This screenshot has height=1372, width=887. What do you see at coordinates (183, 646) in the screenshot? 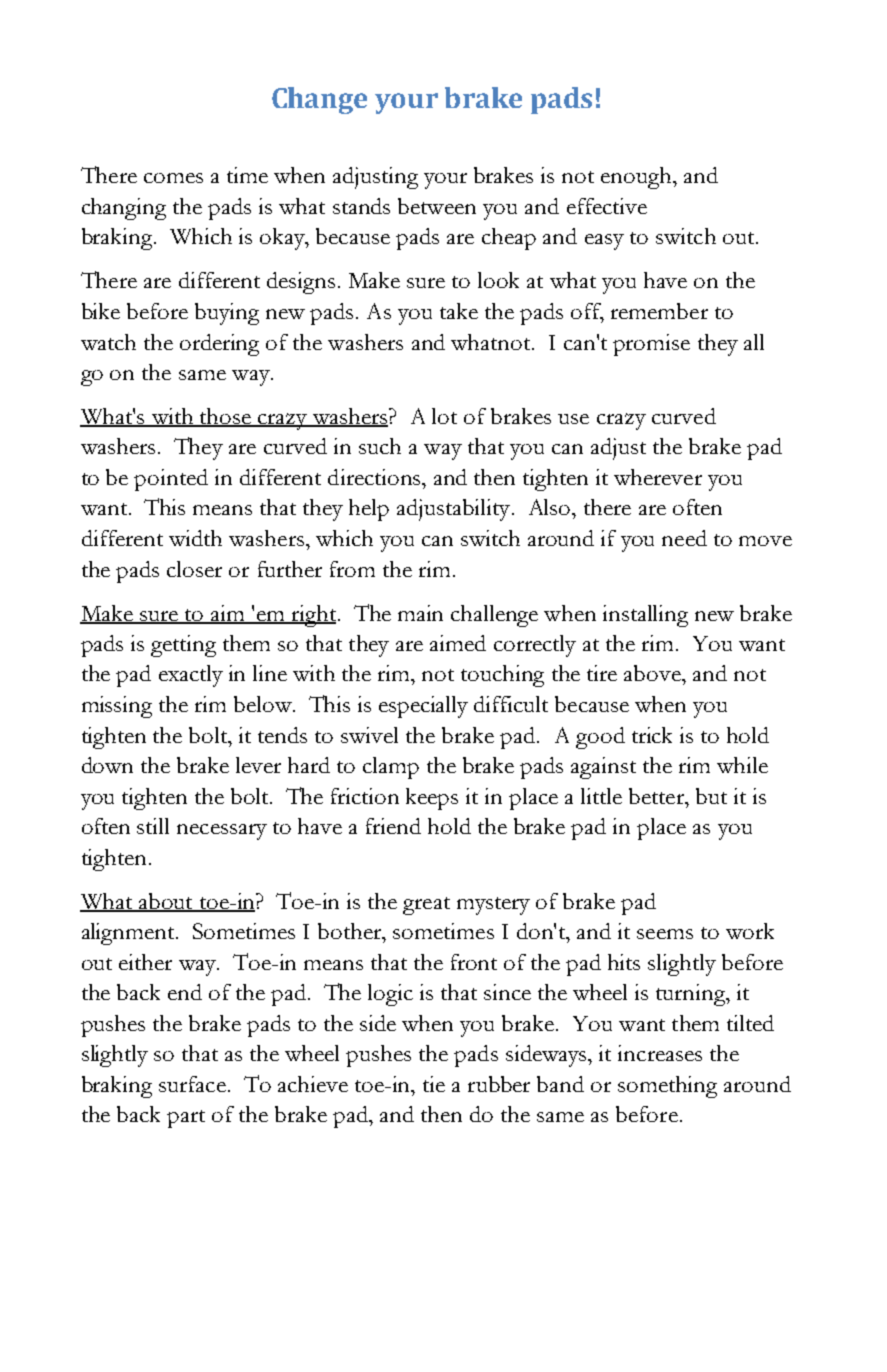
I see `getting` at bounding box center [183, 646].
